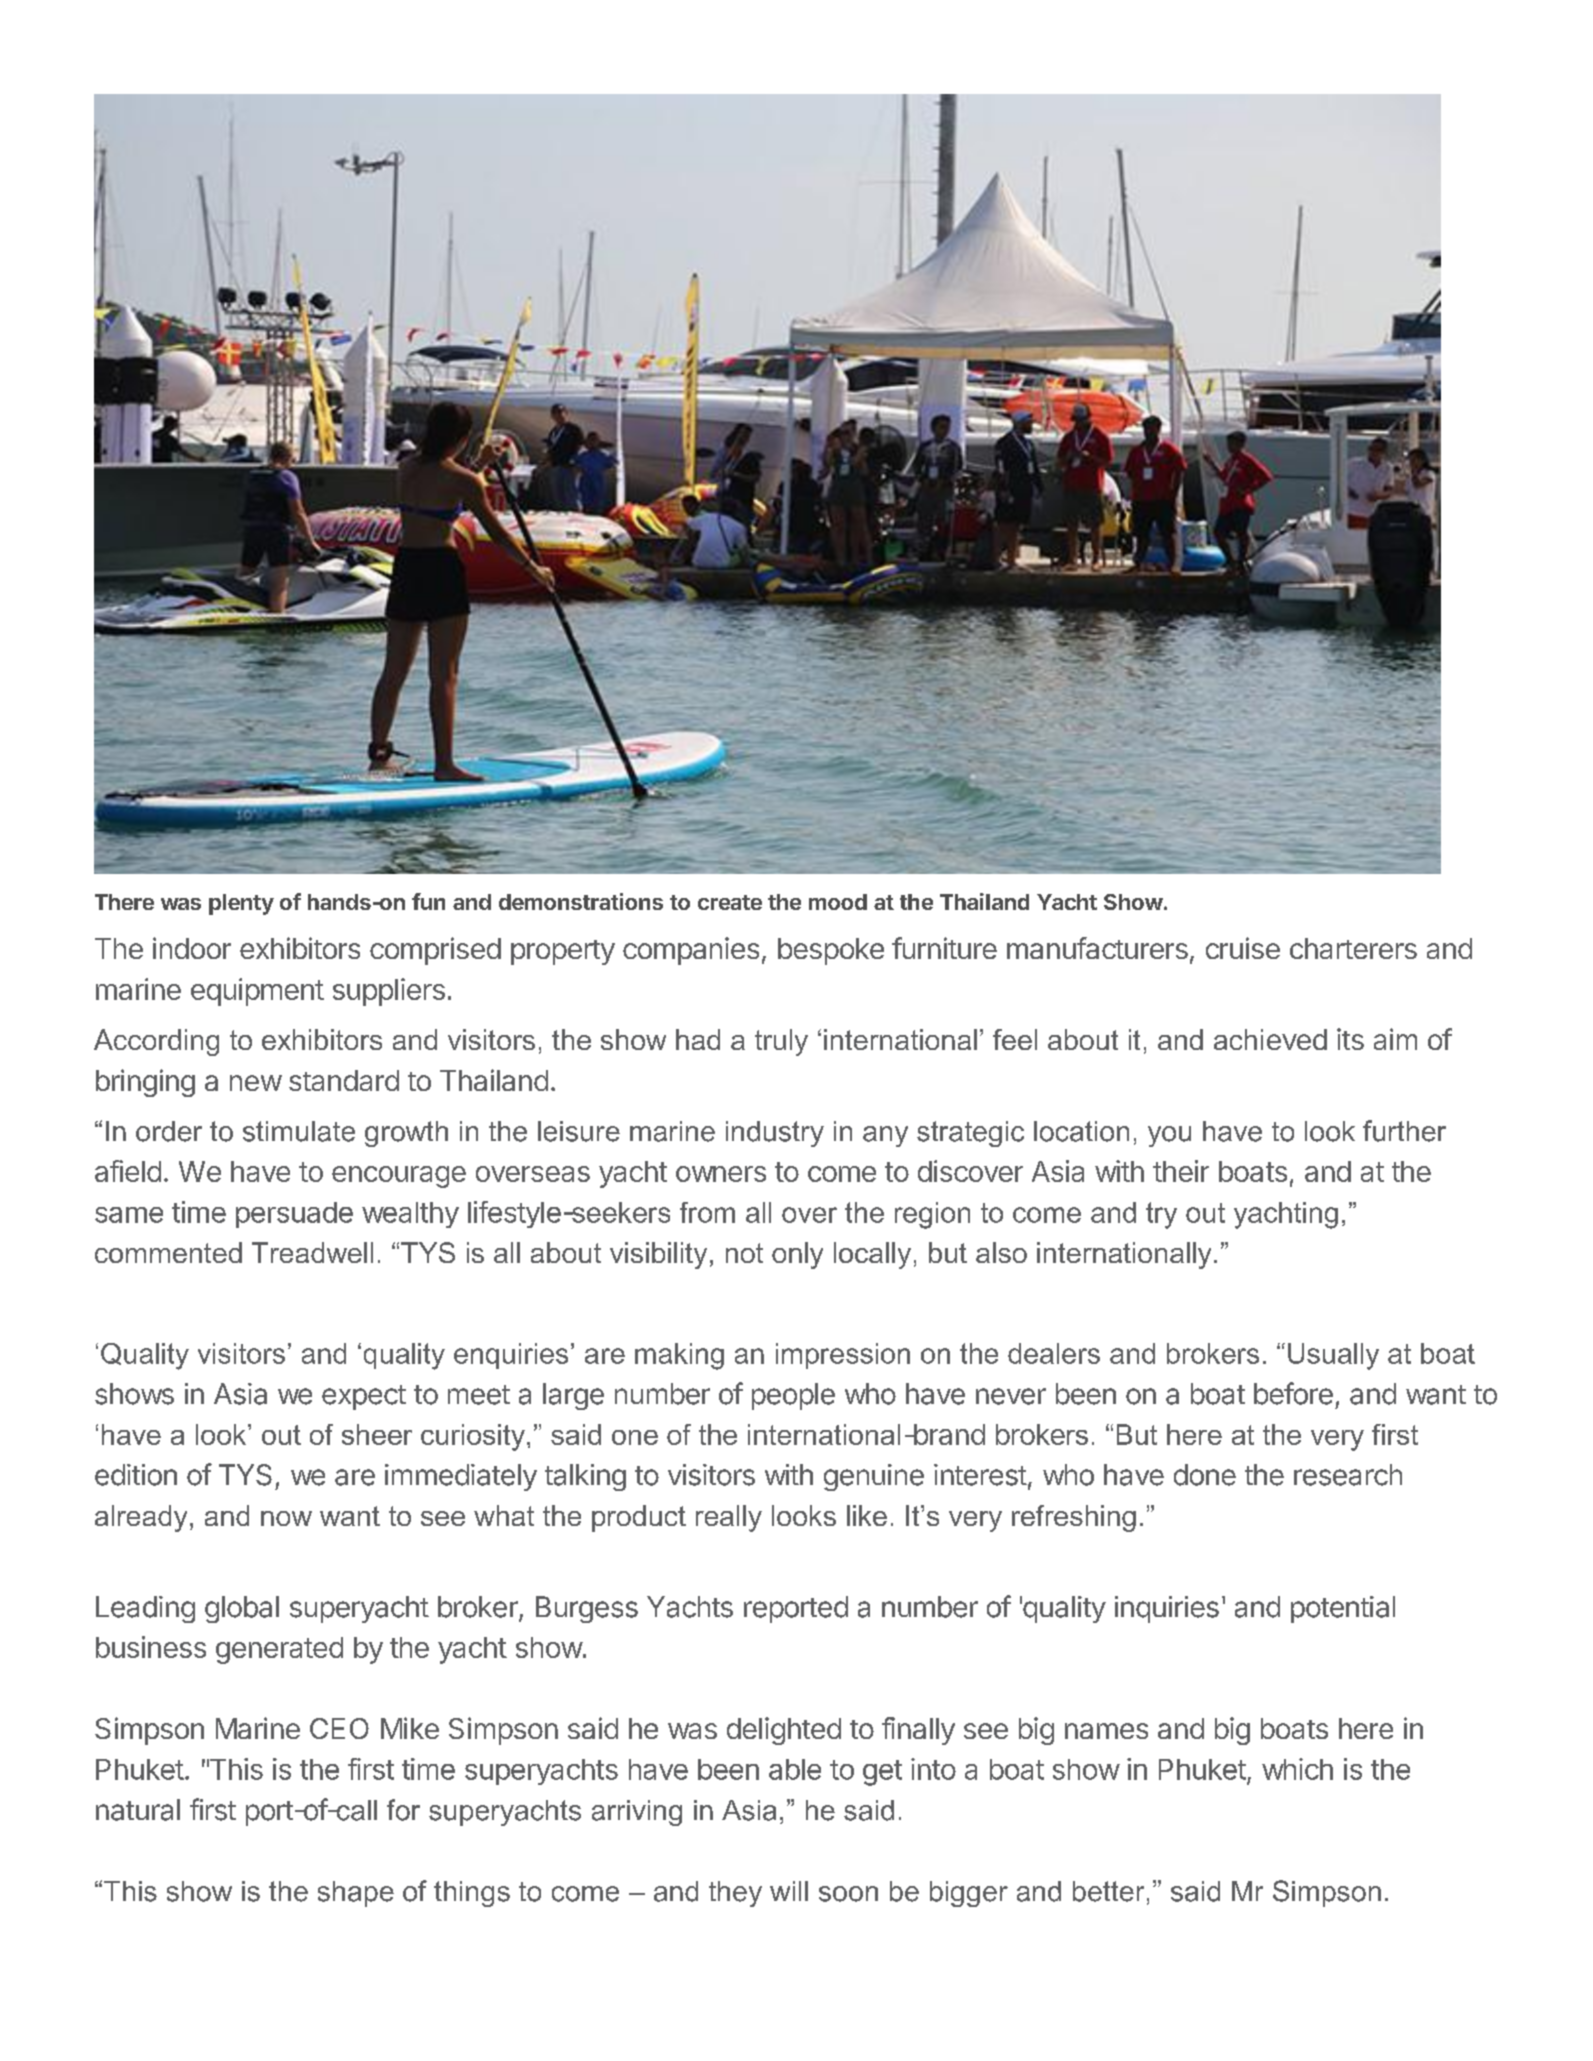 This page has height=2061, width=1593. What do you see at coordinates (299, 1131) in the page?
I see `stimulate` at bounding box center [299, 1131].
